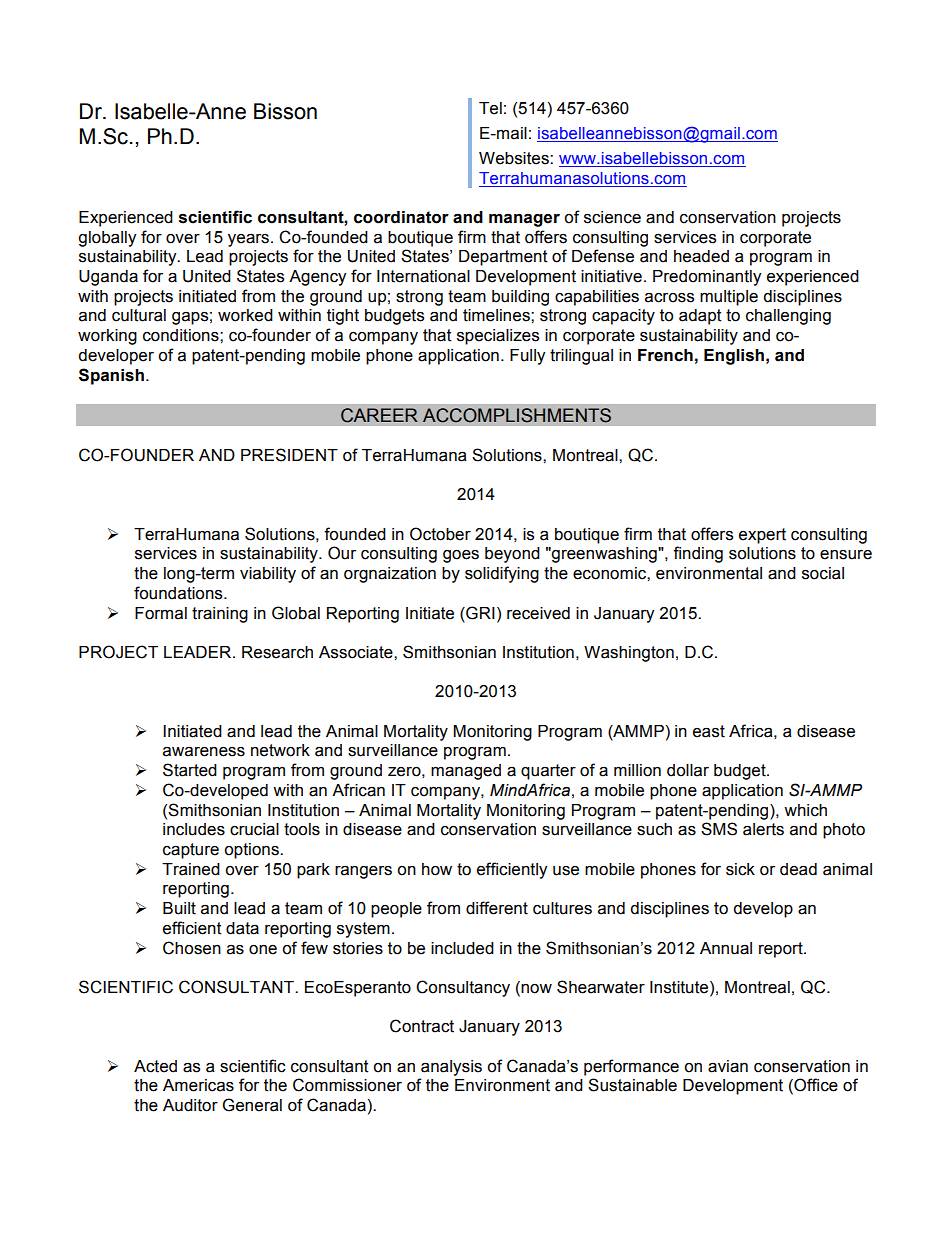 The height and width of the image is (1233, 952). Describe the element at coordinates (198, 1085) in the image. I see `Americas` at that location.
